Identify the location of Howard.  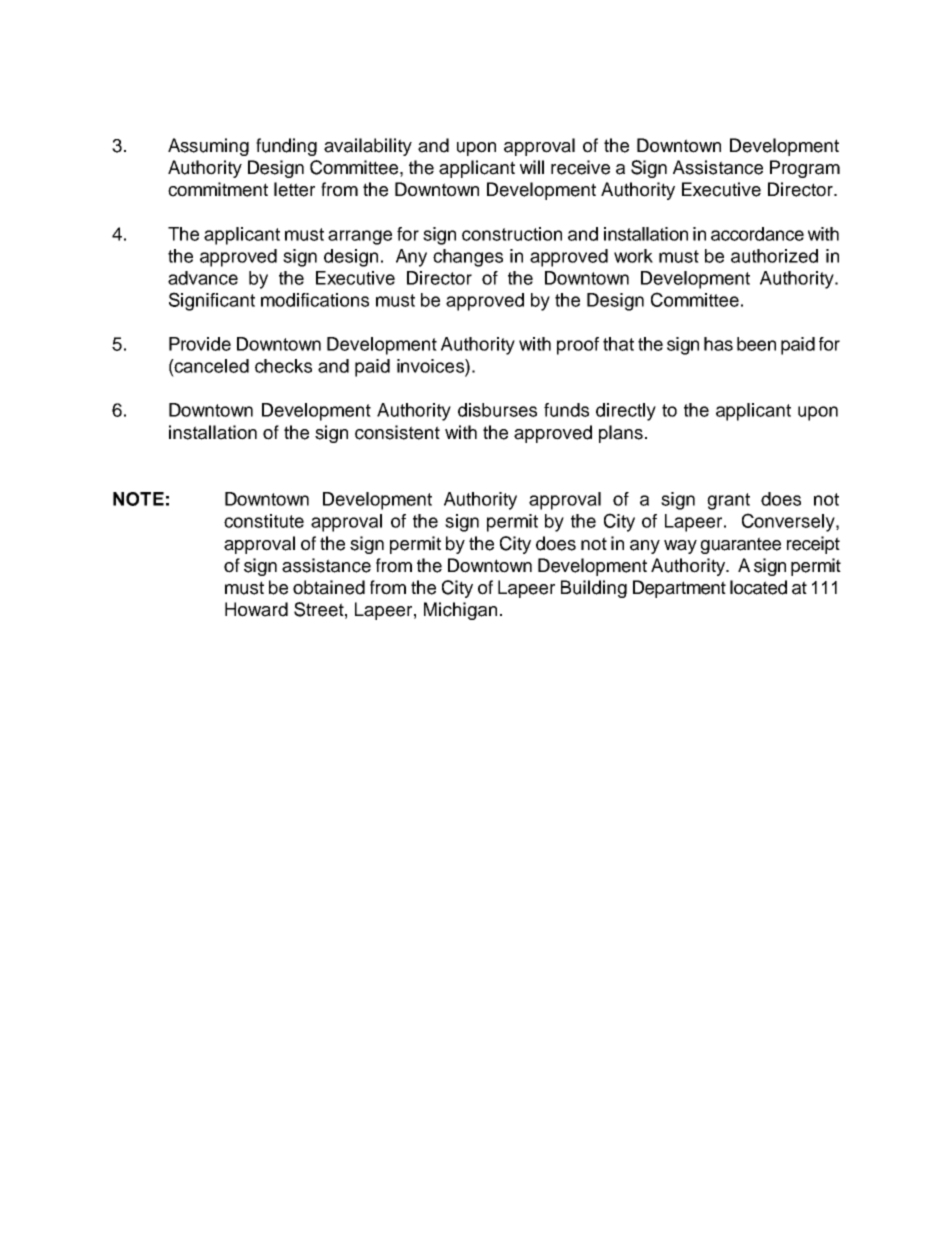
(256, 609).
